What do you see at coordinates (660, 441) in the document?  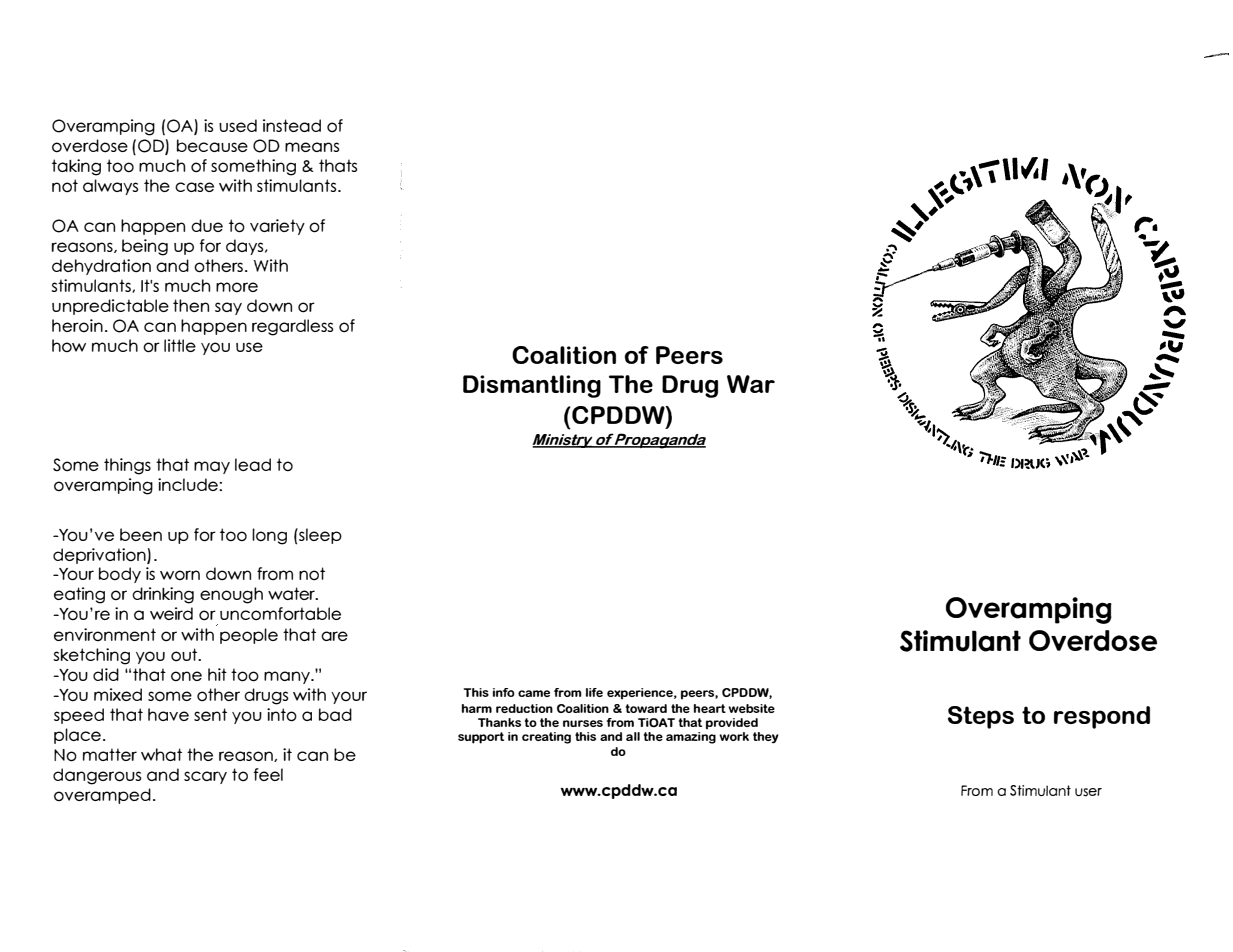 I see `Propaganda` at bounding box center [660, 441].
